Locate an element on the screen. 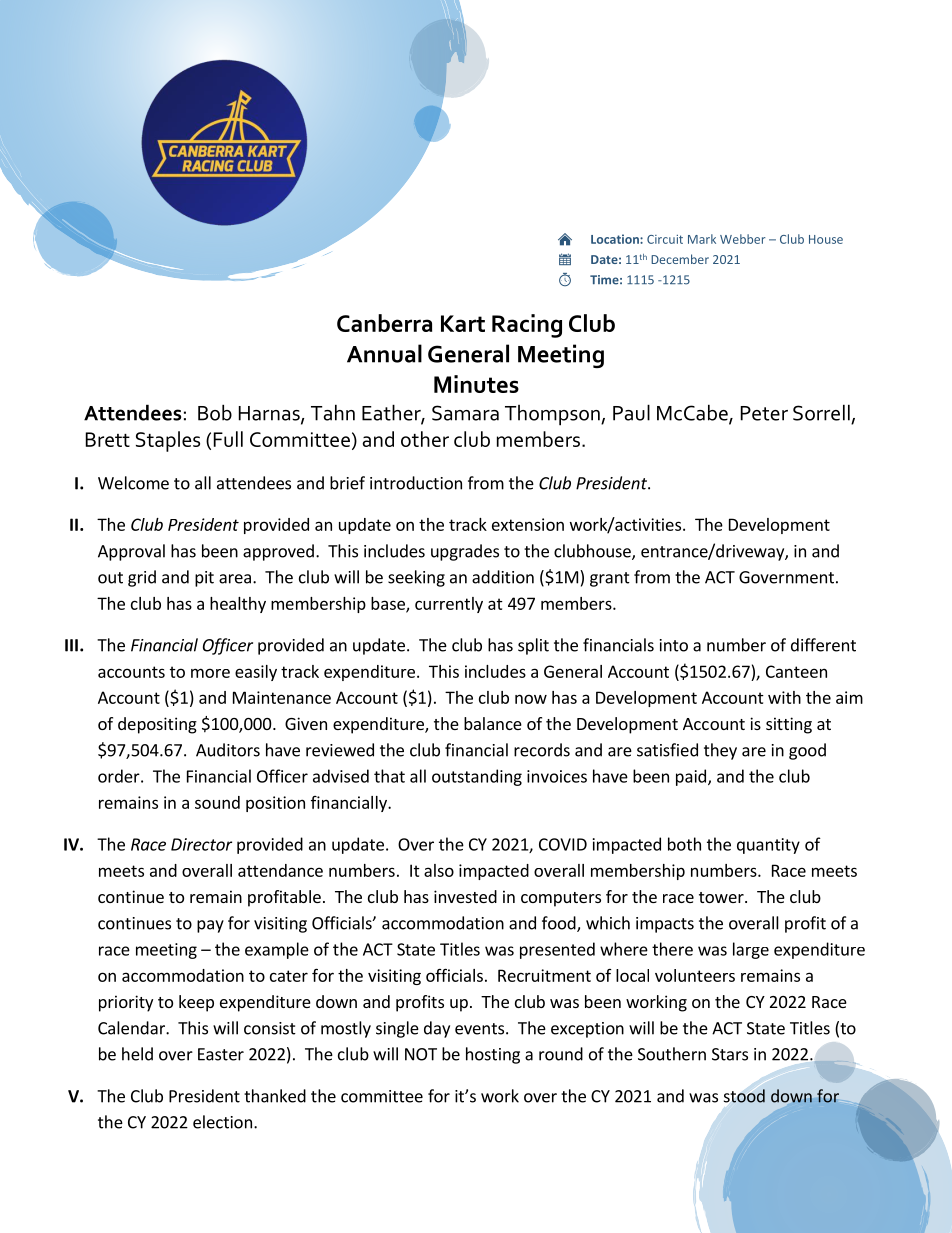 The height and width of the screenshot is (1233, 952). more is located at coordinates (210, 673).
